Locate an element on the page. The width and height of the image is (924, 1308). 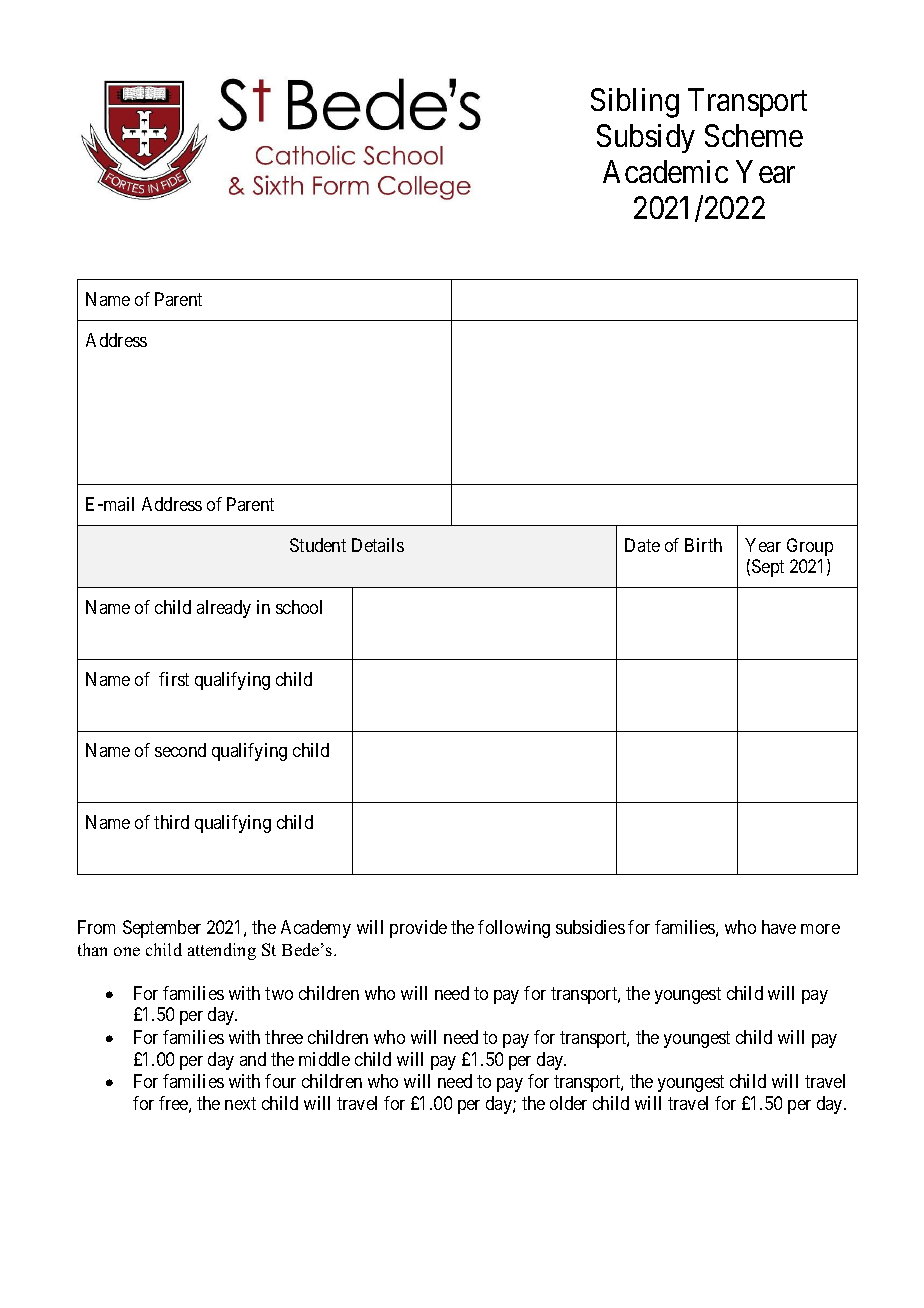
already is located at coordinates (224, 609).
